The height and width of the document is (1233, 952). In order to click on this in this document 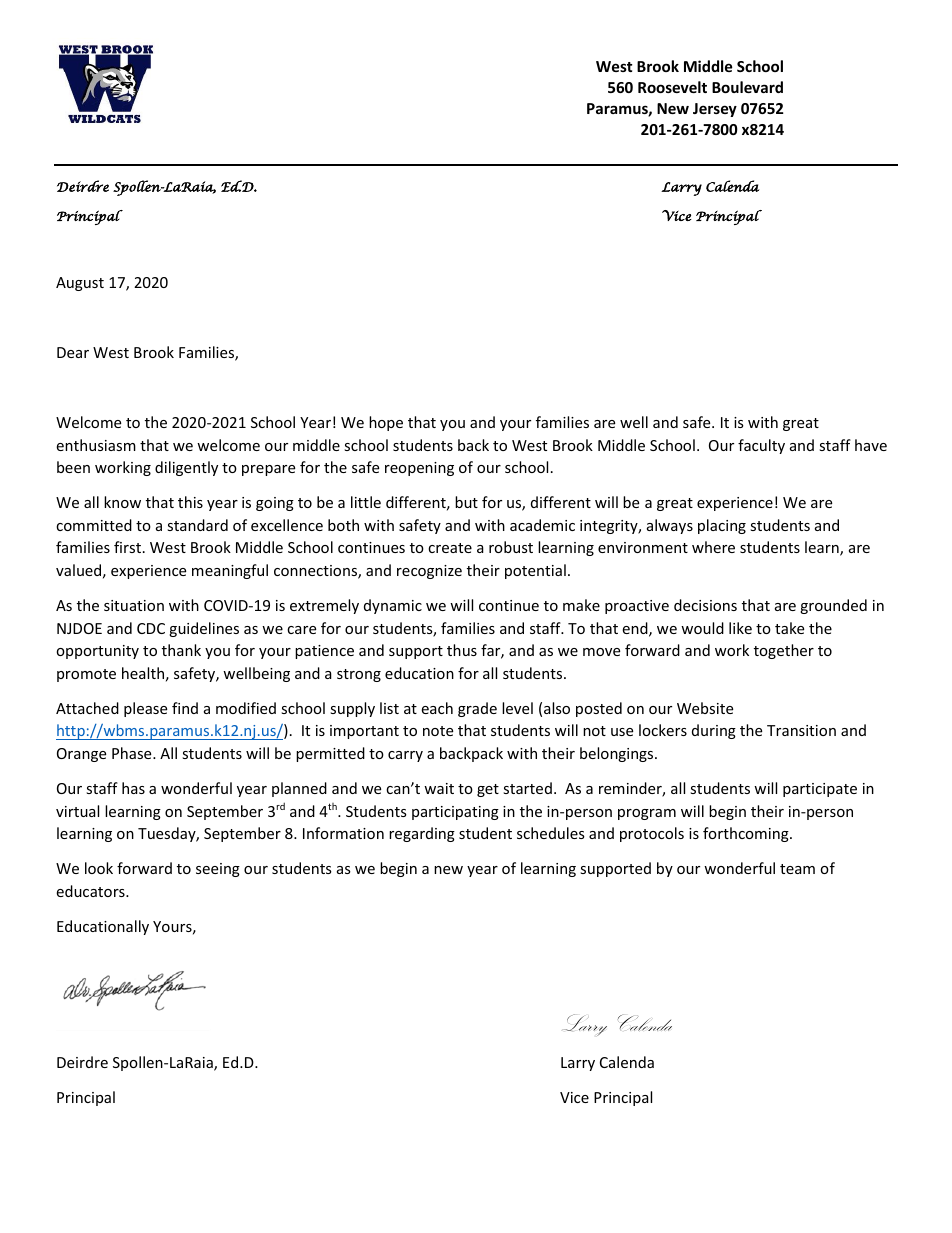, I will do `click(190, 502)`.
